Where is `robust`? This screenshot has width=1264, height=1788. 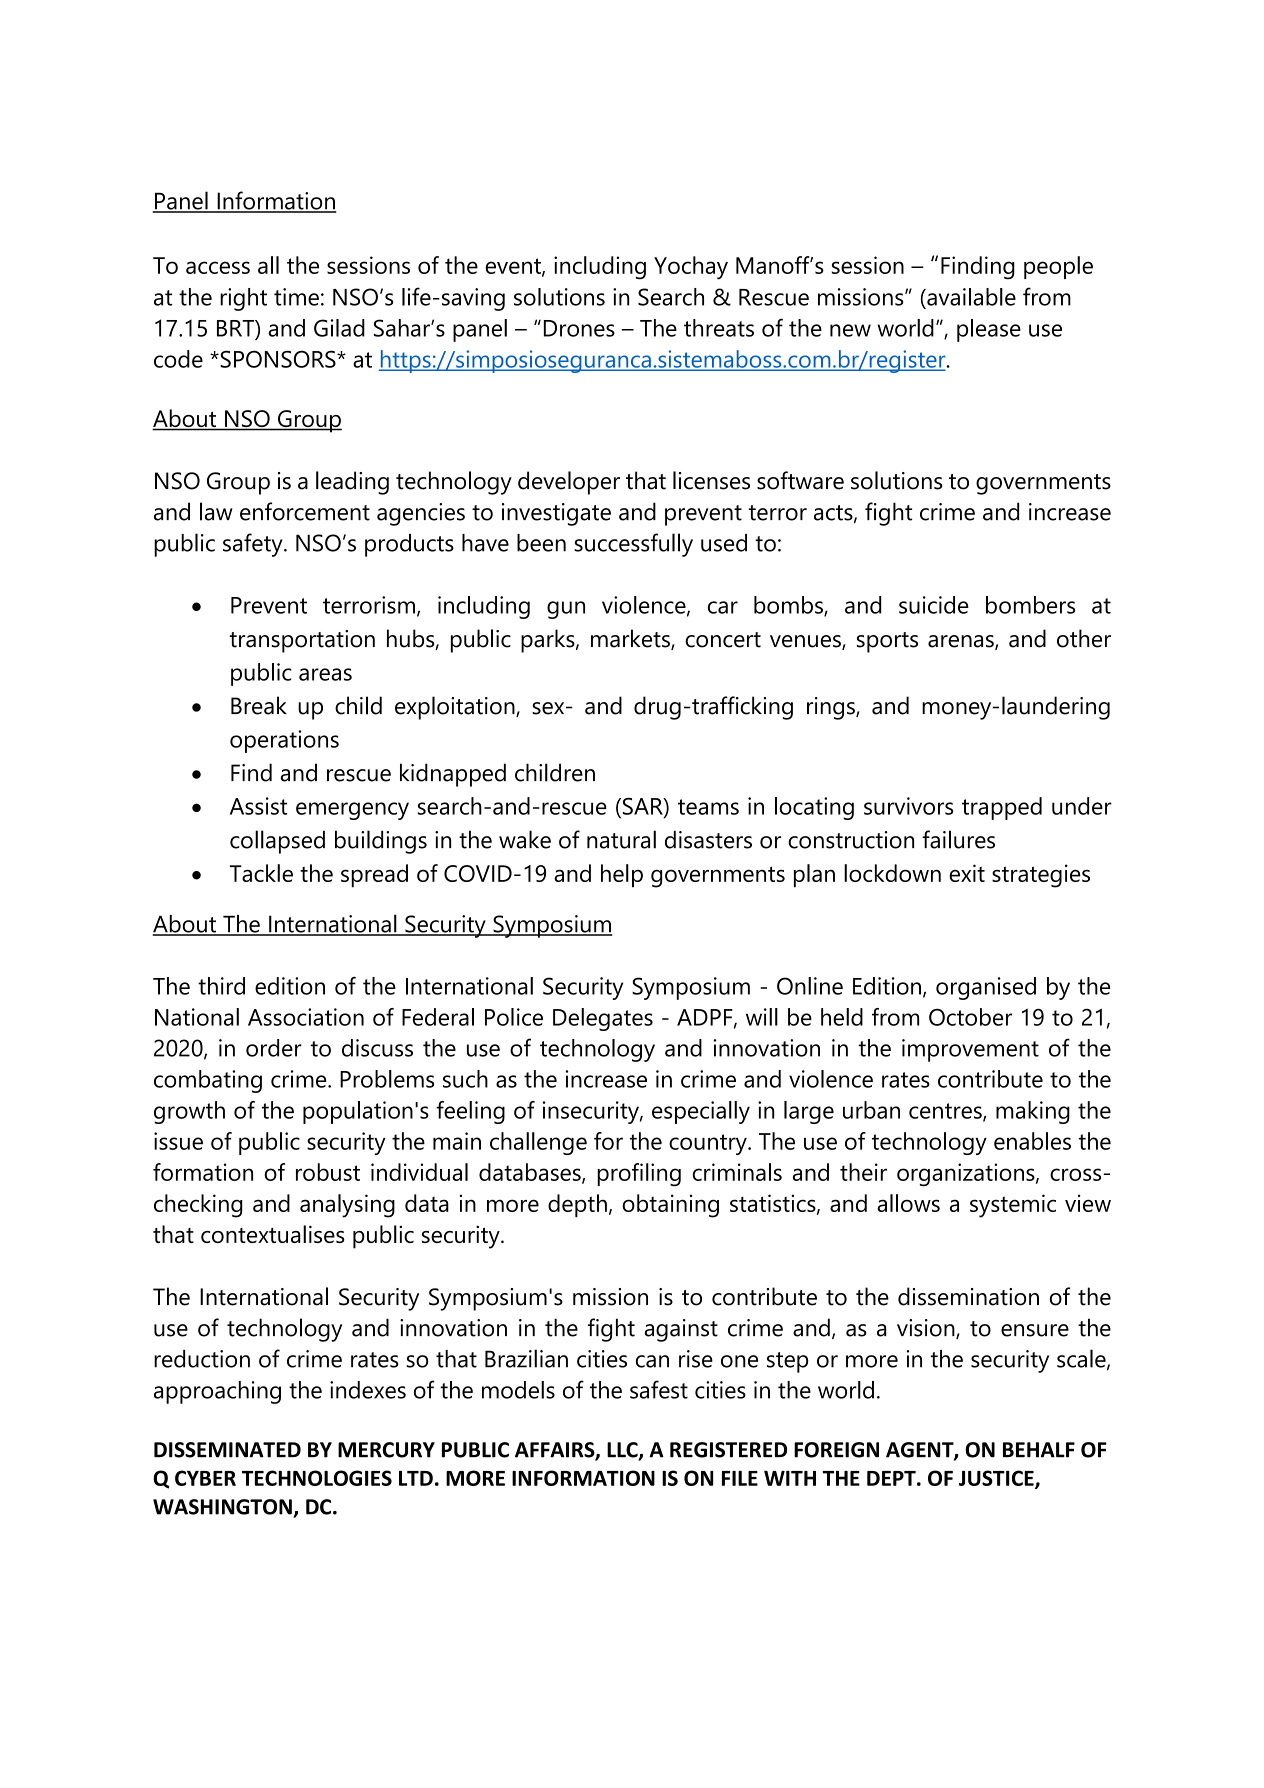 robust is located at coordinates (328, 1172).
